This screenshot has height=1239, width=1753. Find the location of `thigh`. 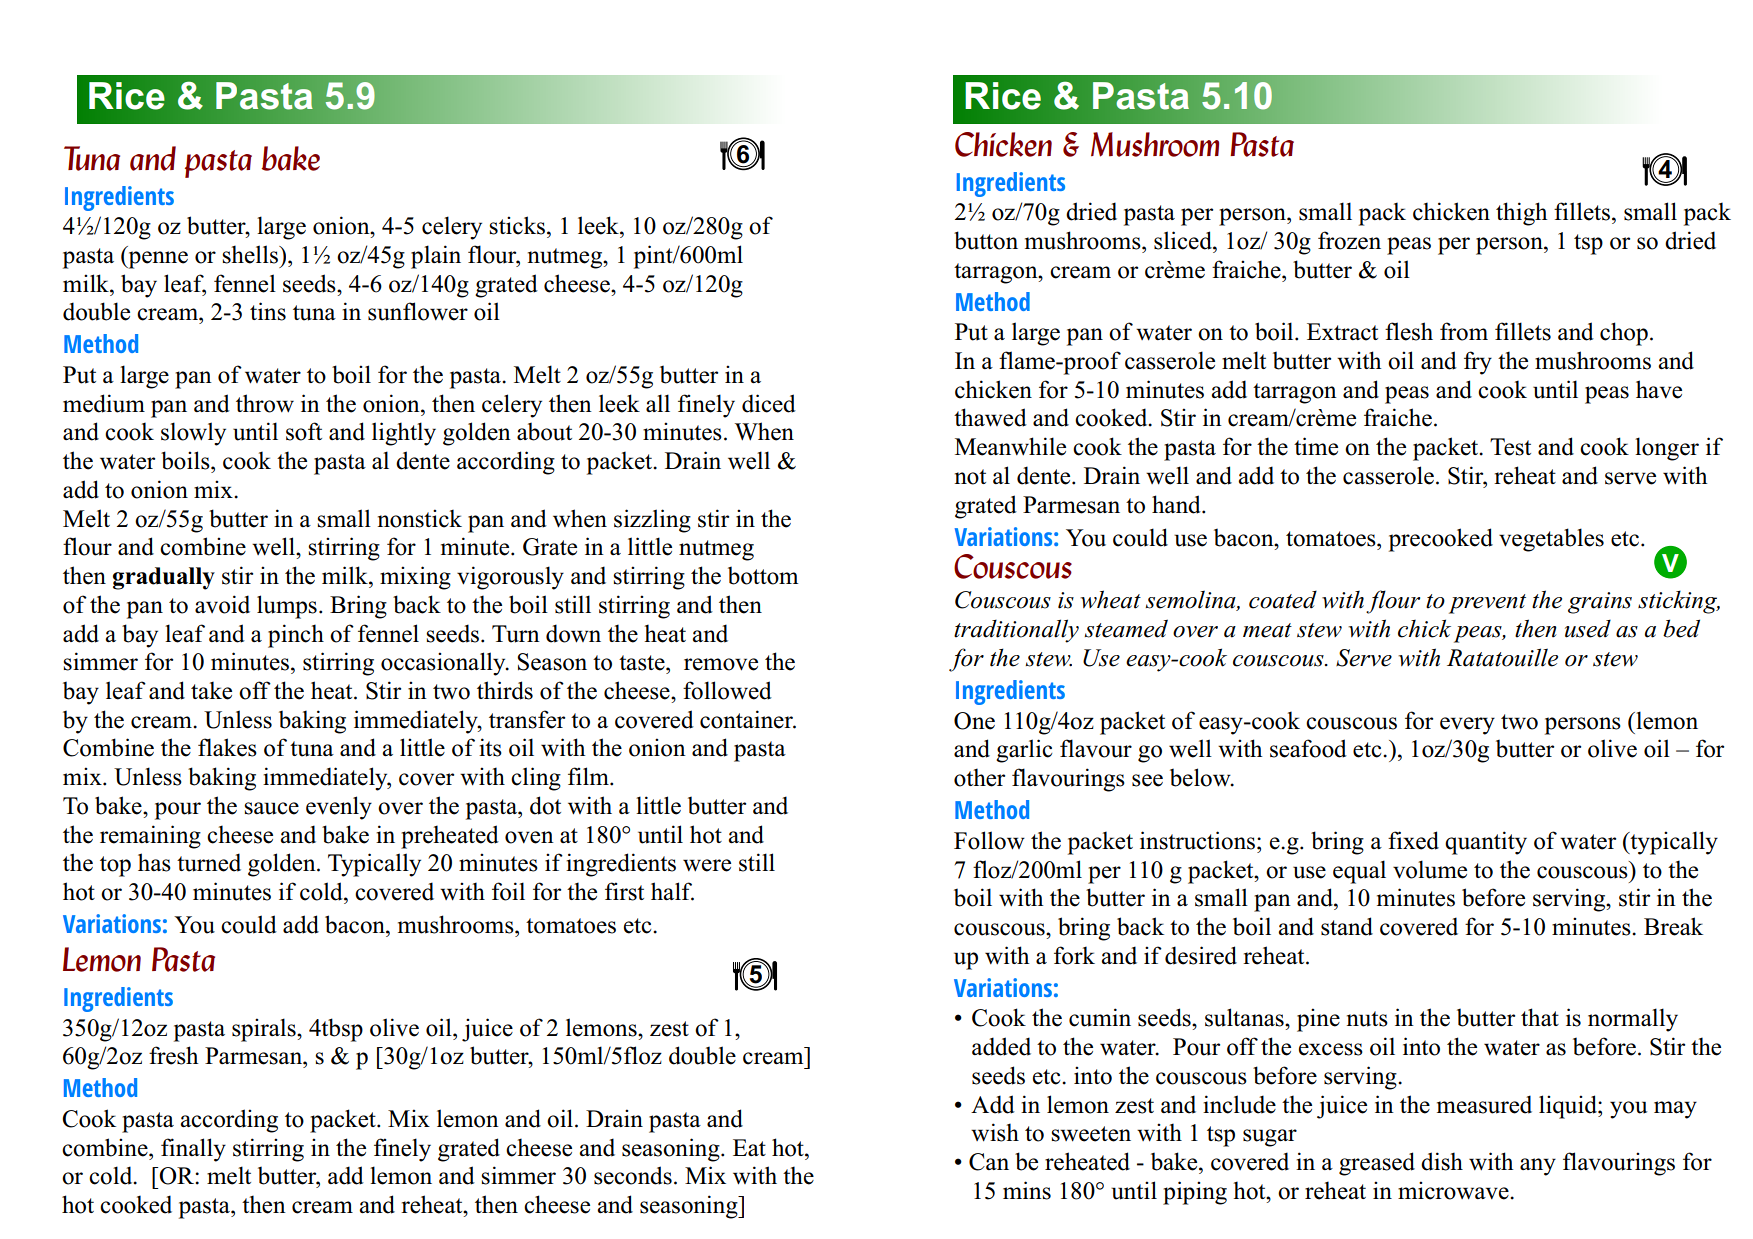

thigh is located at coordinates (1521, 214).
